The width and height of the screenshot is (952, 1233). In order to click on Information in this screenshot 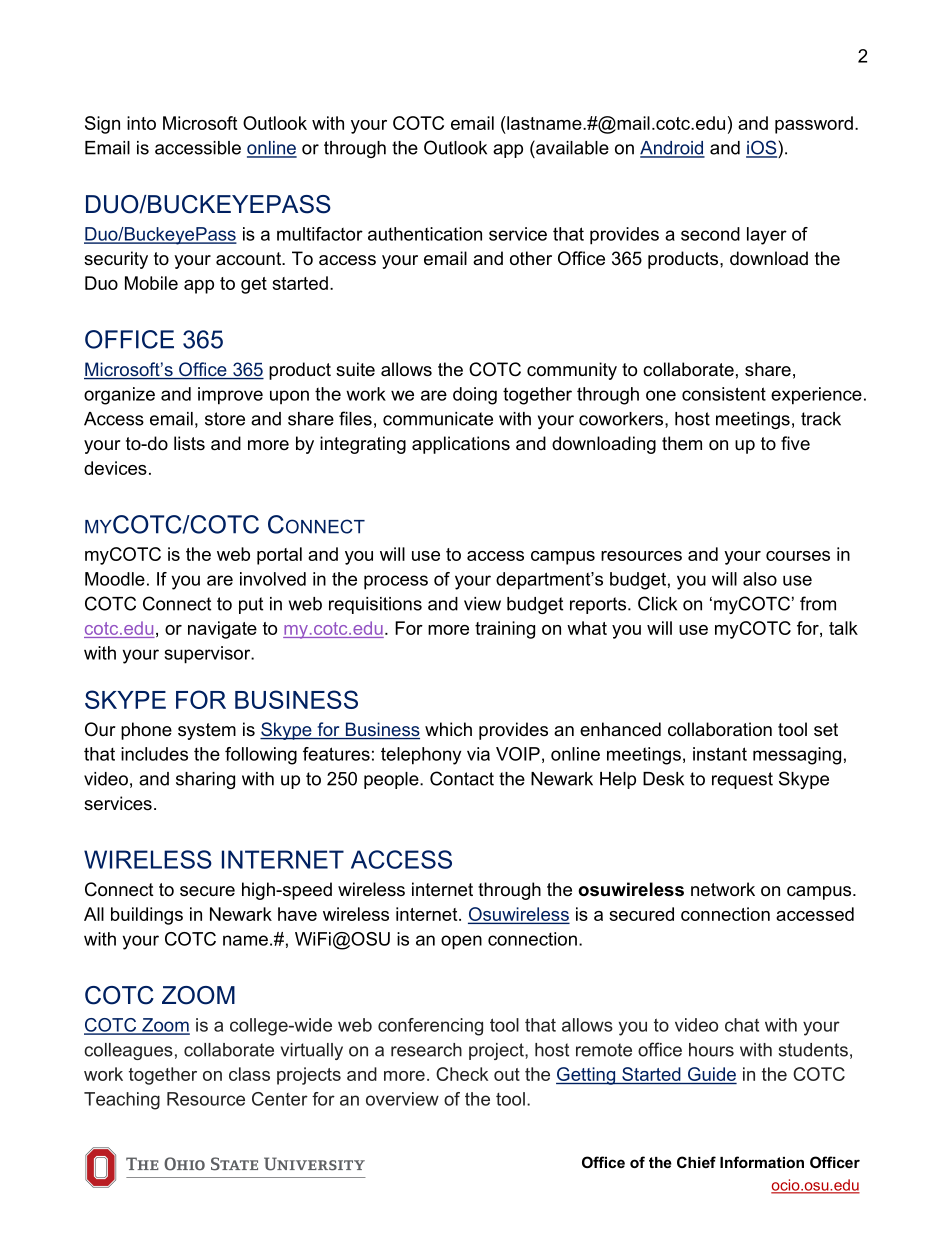, I will do `click(762, 1162)`.
